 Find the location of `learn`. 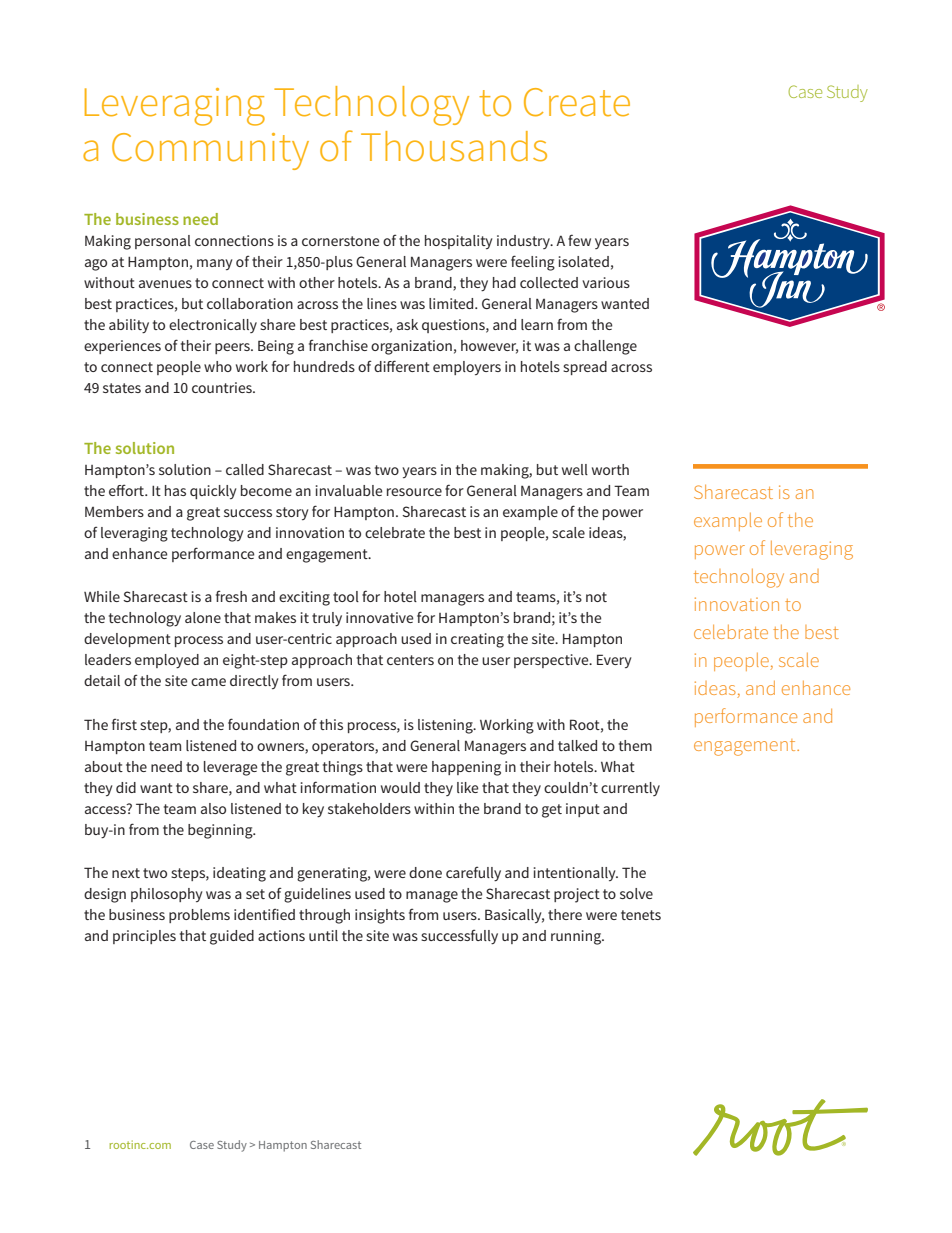

learn is located at coordinates (537, 324).
